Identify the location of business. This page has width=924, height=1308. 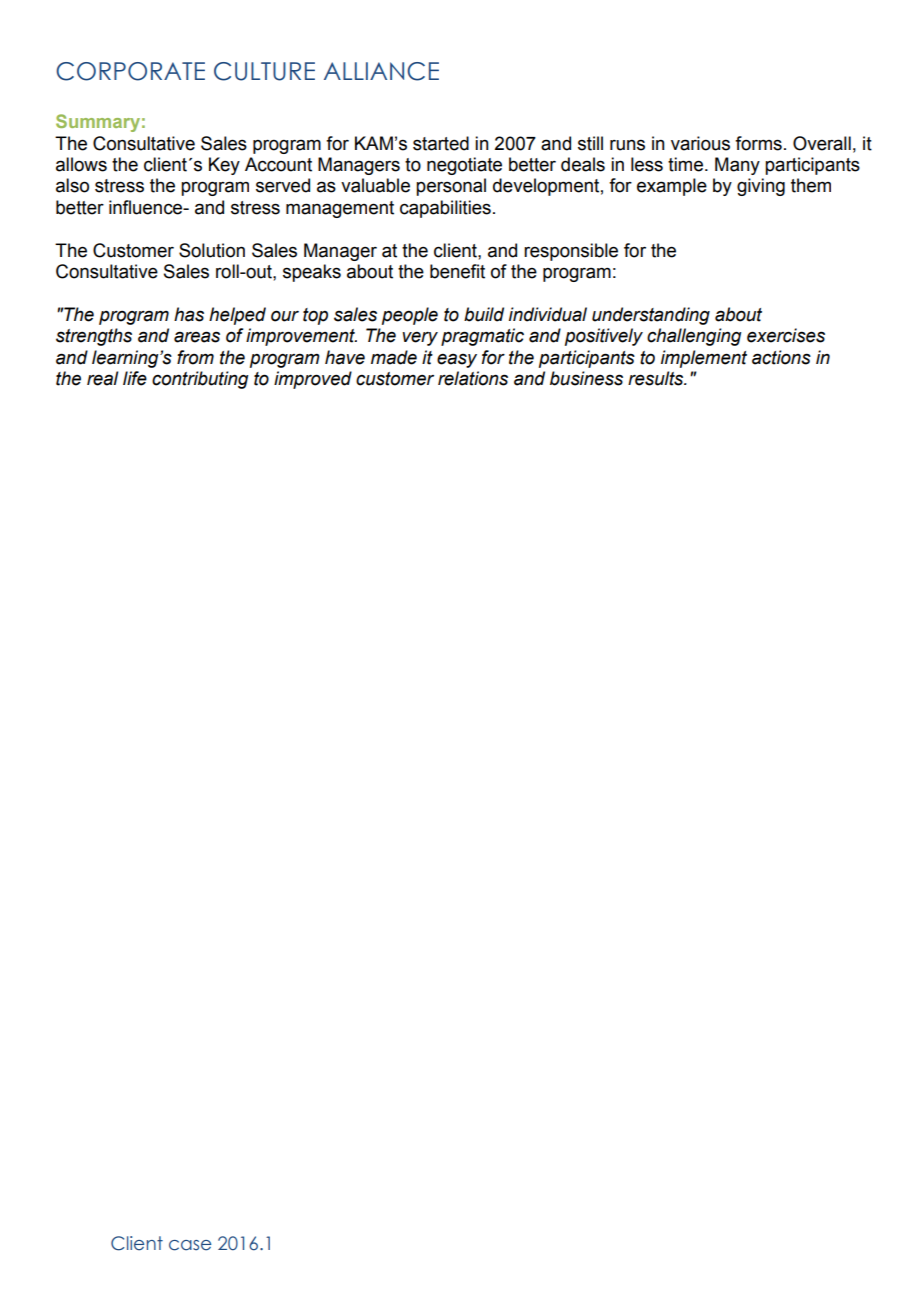
(586, 378).
